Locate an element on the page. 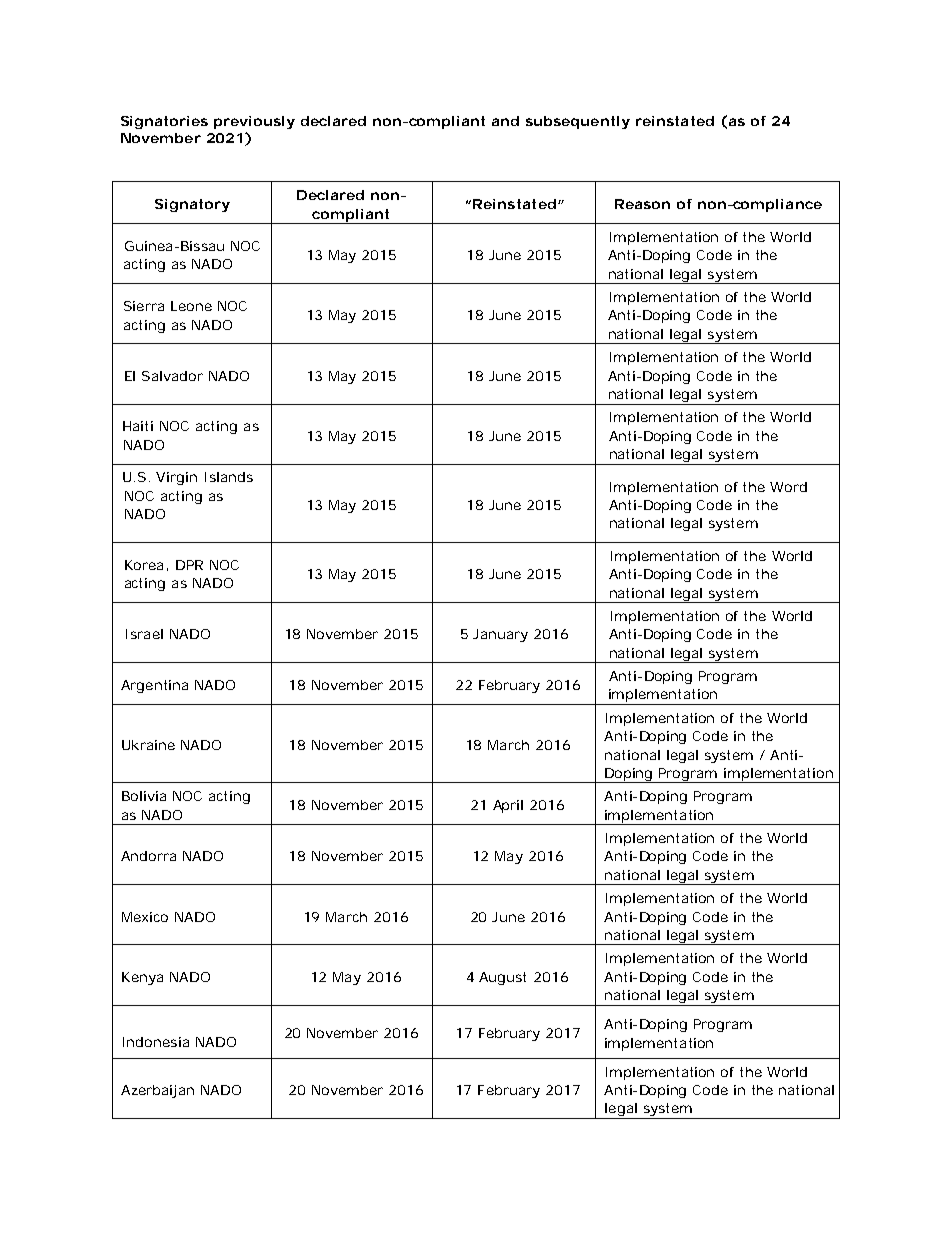 This image has width=952, height=1233. subsequently is located at coordinates (578, 122).
